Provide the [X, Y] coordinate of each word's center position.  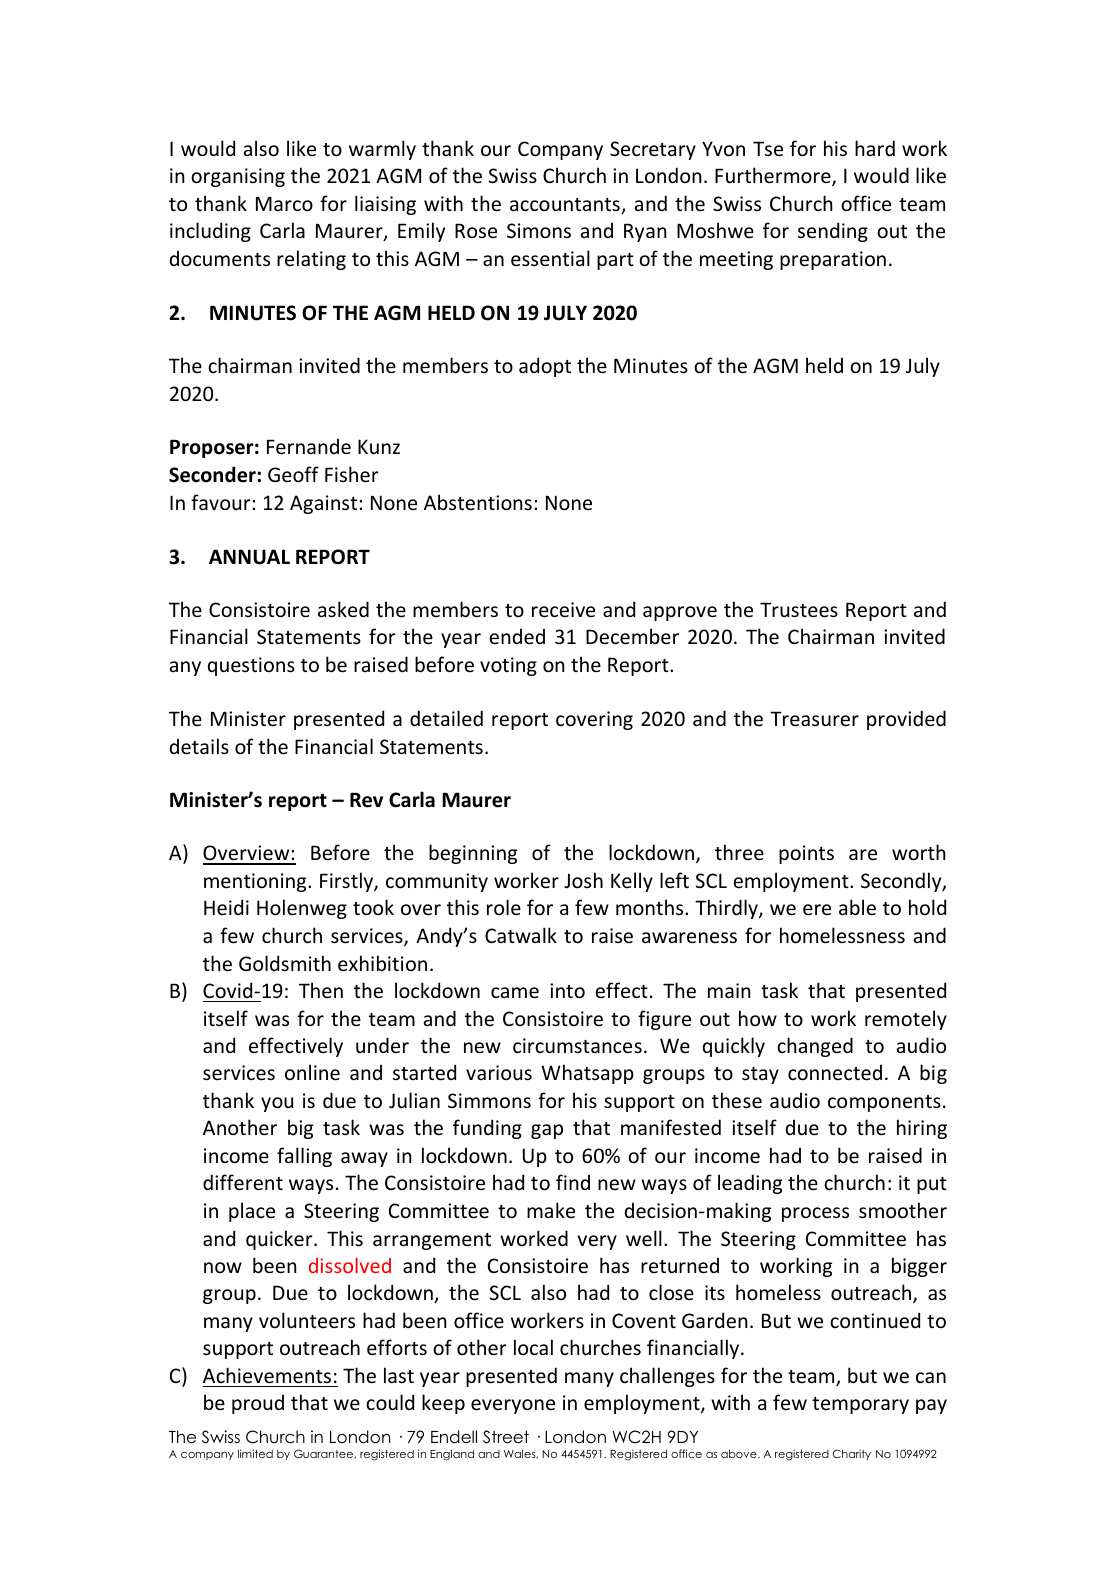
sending [833, 232]
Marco [284, 204]
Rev [366, 800]
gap [547, 1131]
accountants [566, 206]
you [277, 1104]
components [884, 1103]
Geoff [293, 474]
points [806, 854]
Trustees [799, 610]
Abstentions [478, 502]
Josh [583, 880]
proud [258, 1404]
